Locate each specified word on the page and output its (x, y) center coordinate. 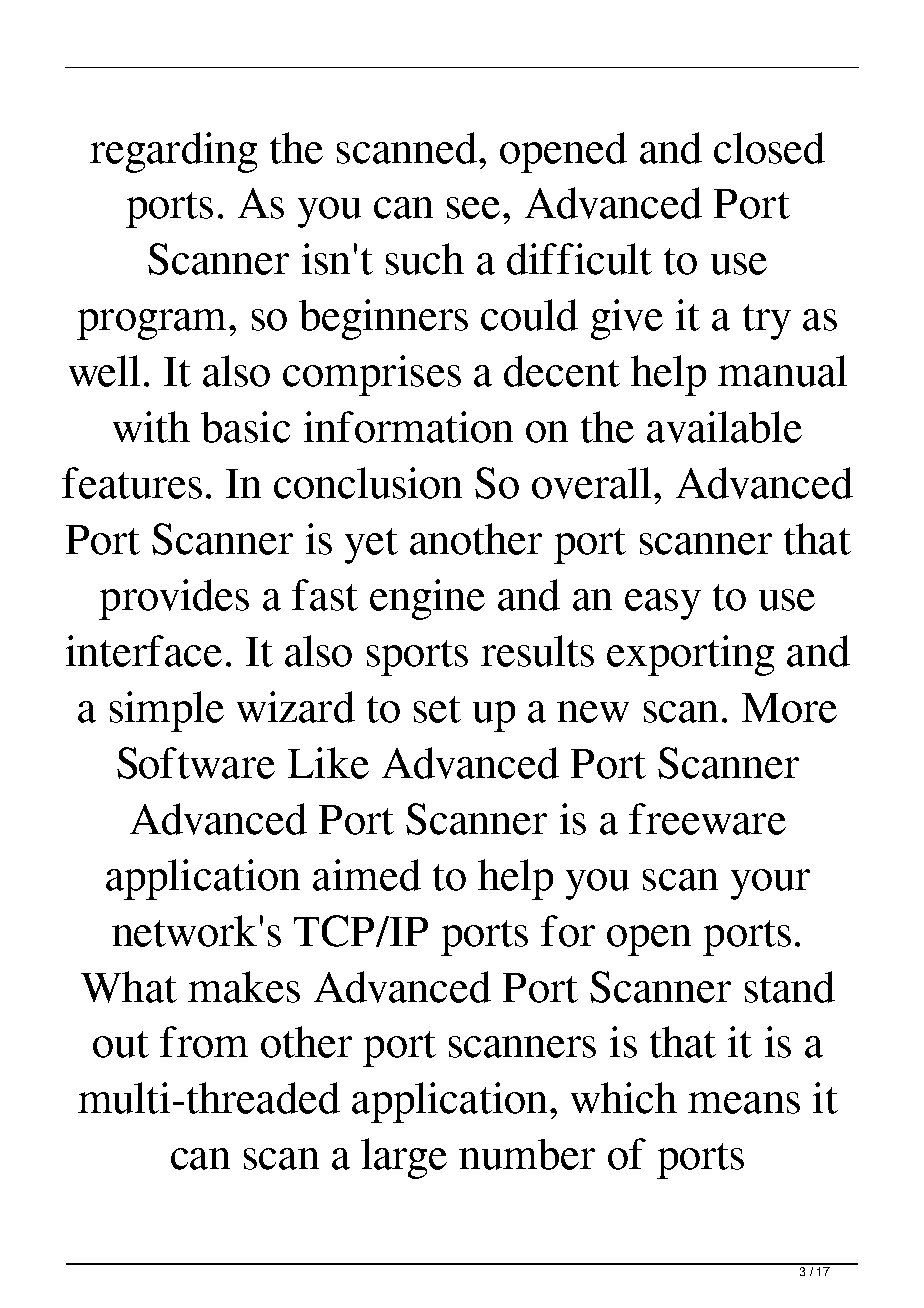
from (204, 1042)
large (404, 1158)
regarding (173, 152)
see (473, 208)
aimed (367, 875)
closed (769, 148)
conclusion (368, 483)
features (132, 483)
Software (196, 763)
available (724, 427)
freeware (707, 819)
